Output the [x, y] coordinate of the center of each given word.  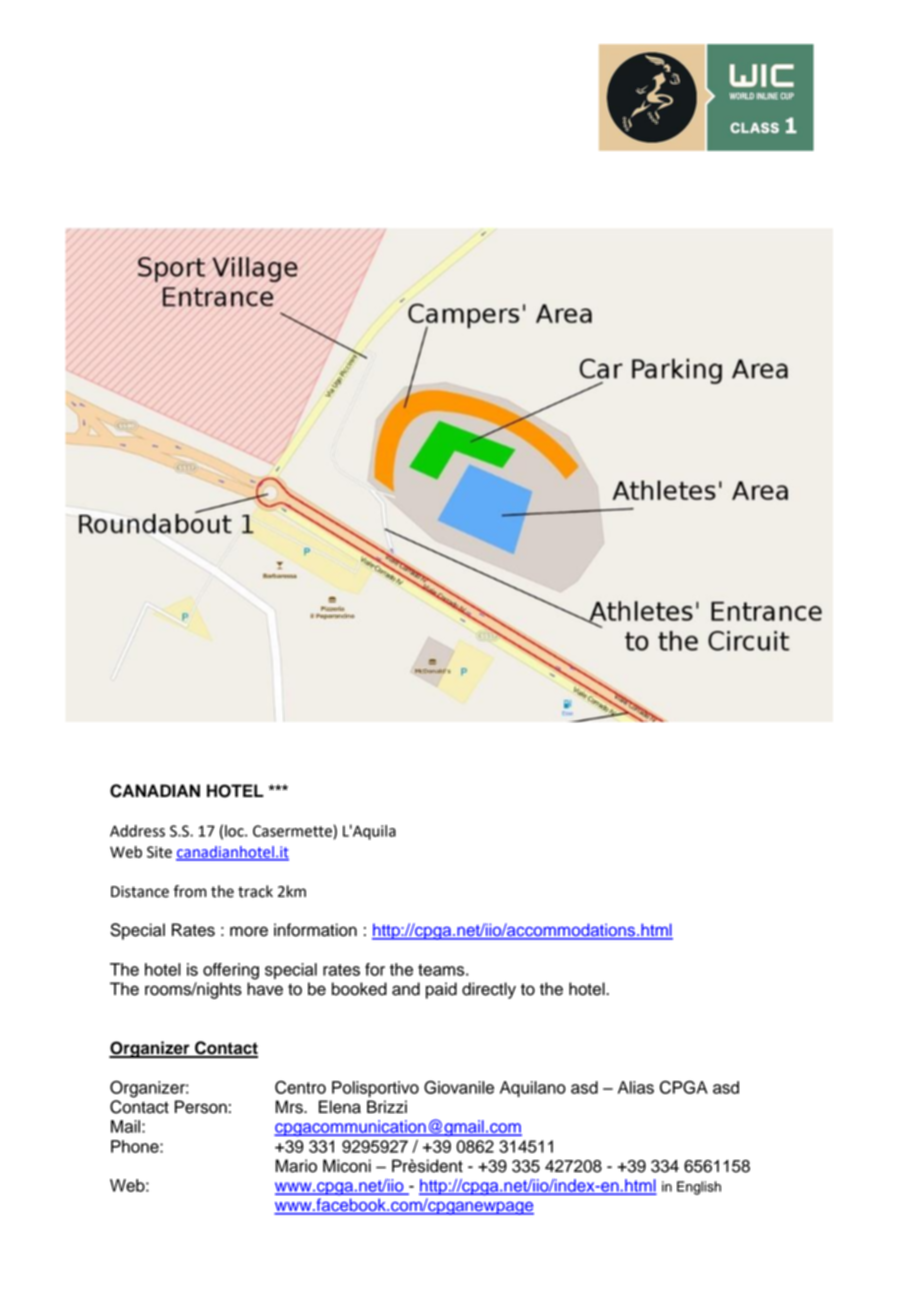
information [315, 930]
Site [159, 852]
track [255, 891]
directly [489, 990]
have [265, 989]
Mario [296, 1166]
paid [441, 990]
